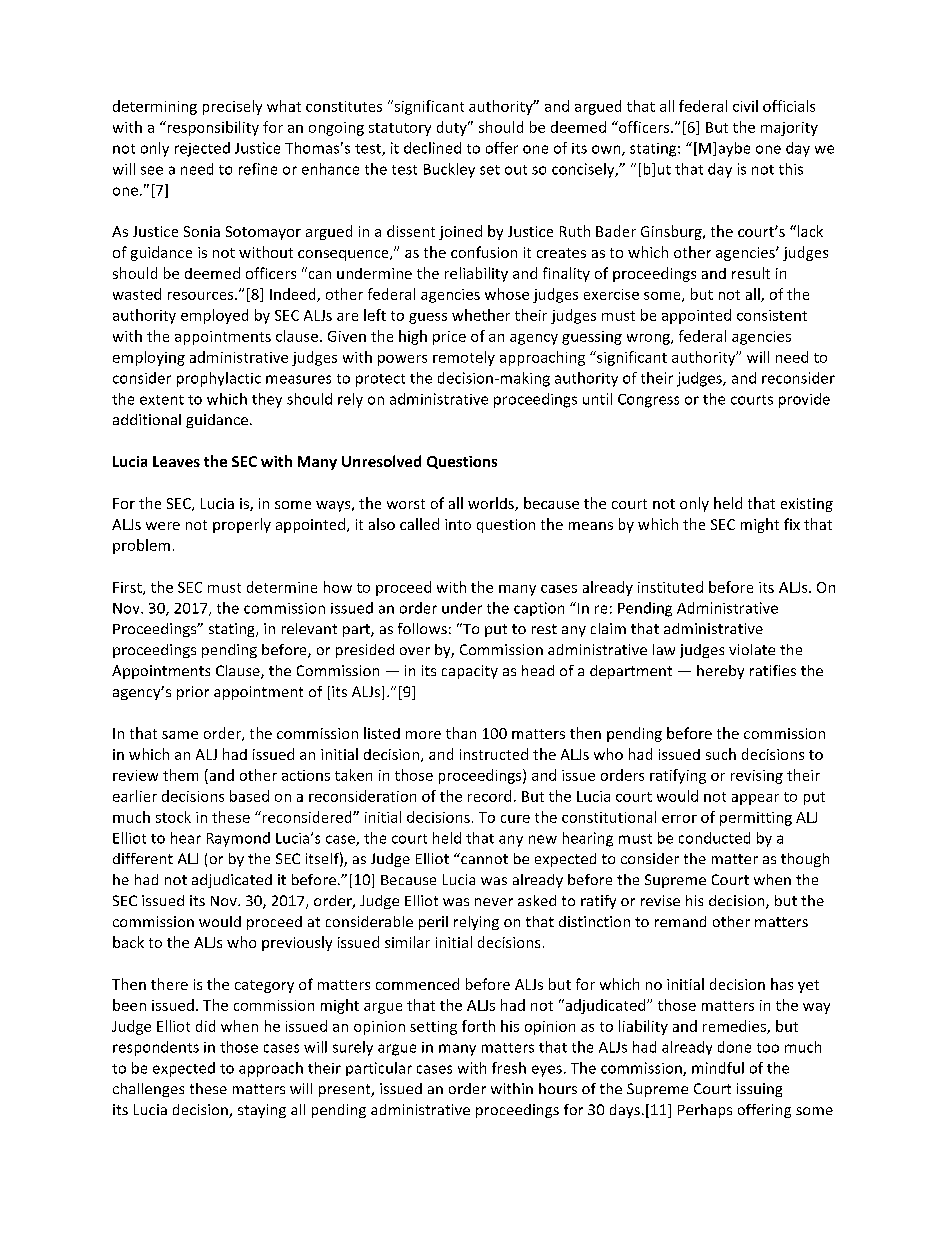 The height and width of the page is (1233, 952). What do you see at coordinates (219, 379) in the page?
I see `prophylactic` at bounding box center [219, 379].
